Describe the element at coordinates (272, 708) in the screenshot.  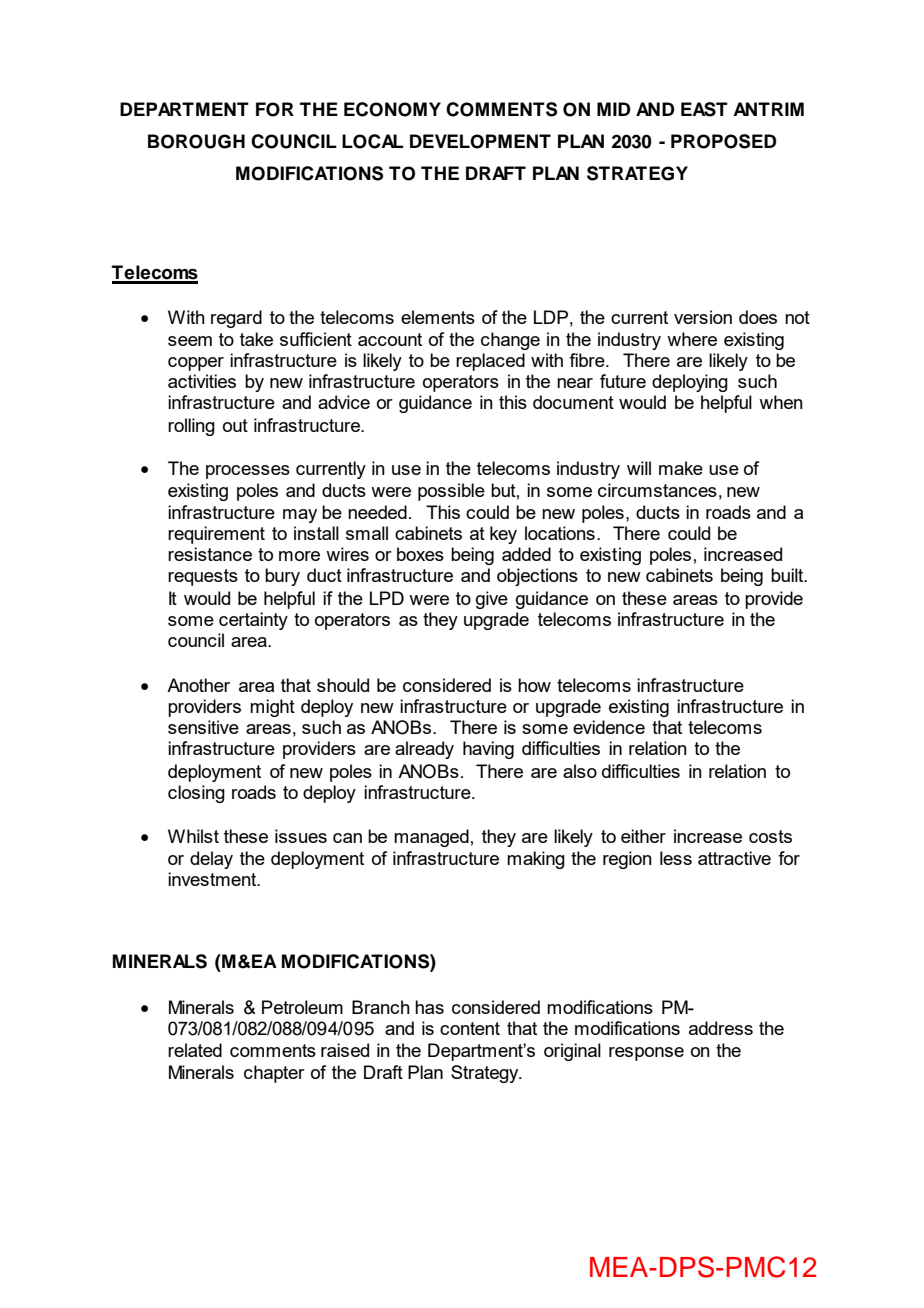
I see `might` at that location.
